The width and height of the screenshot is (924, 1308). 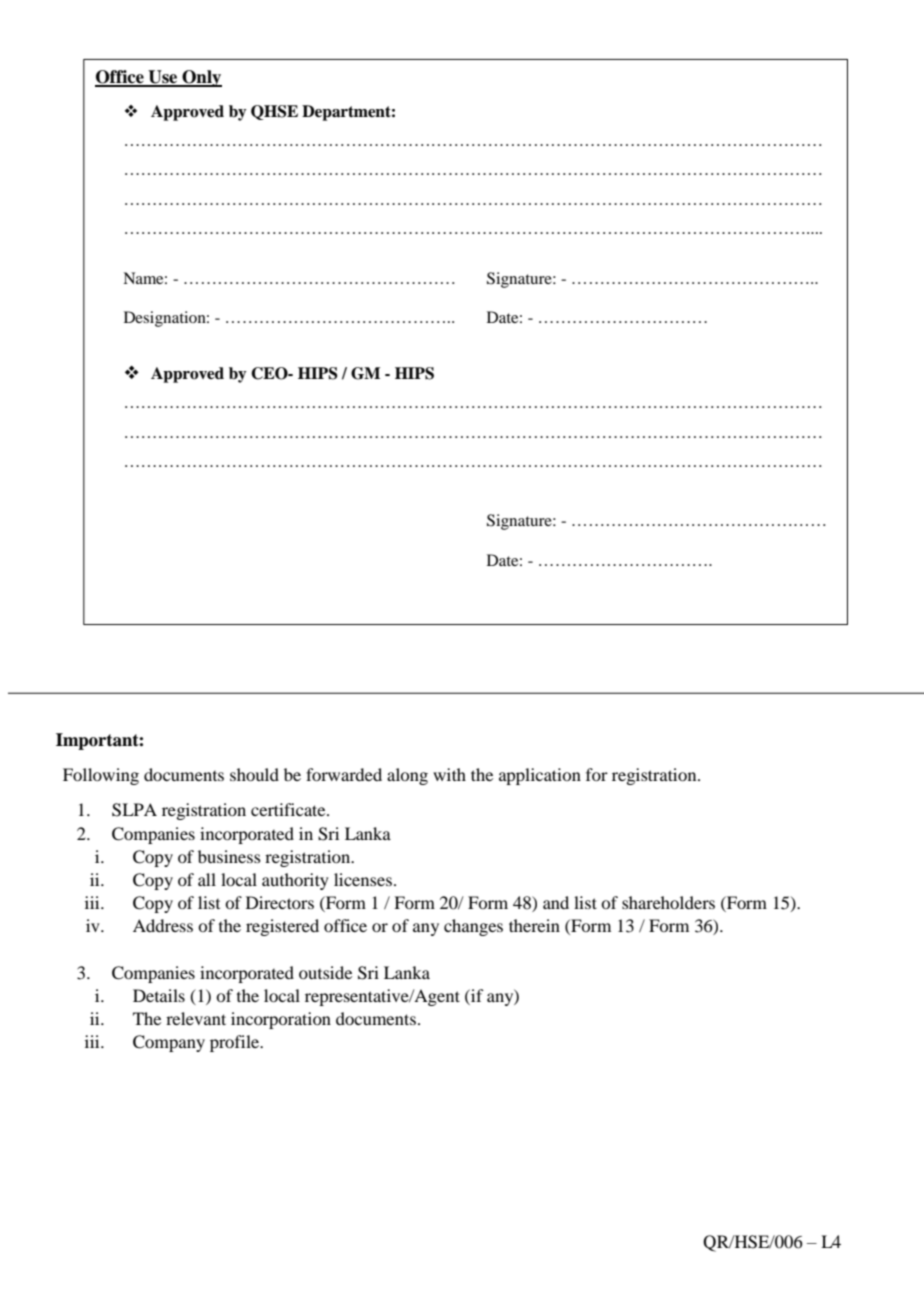 I want to click on forwarded, so click(x=344, y=774).
